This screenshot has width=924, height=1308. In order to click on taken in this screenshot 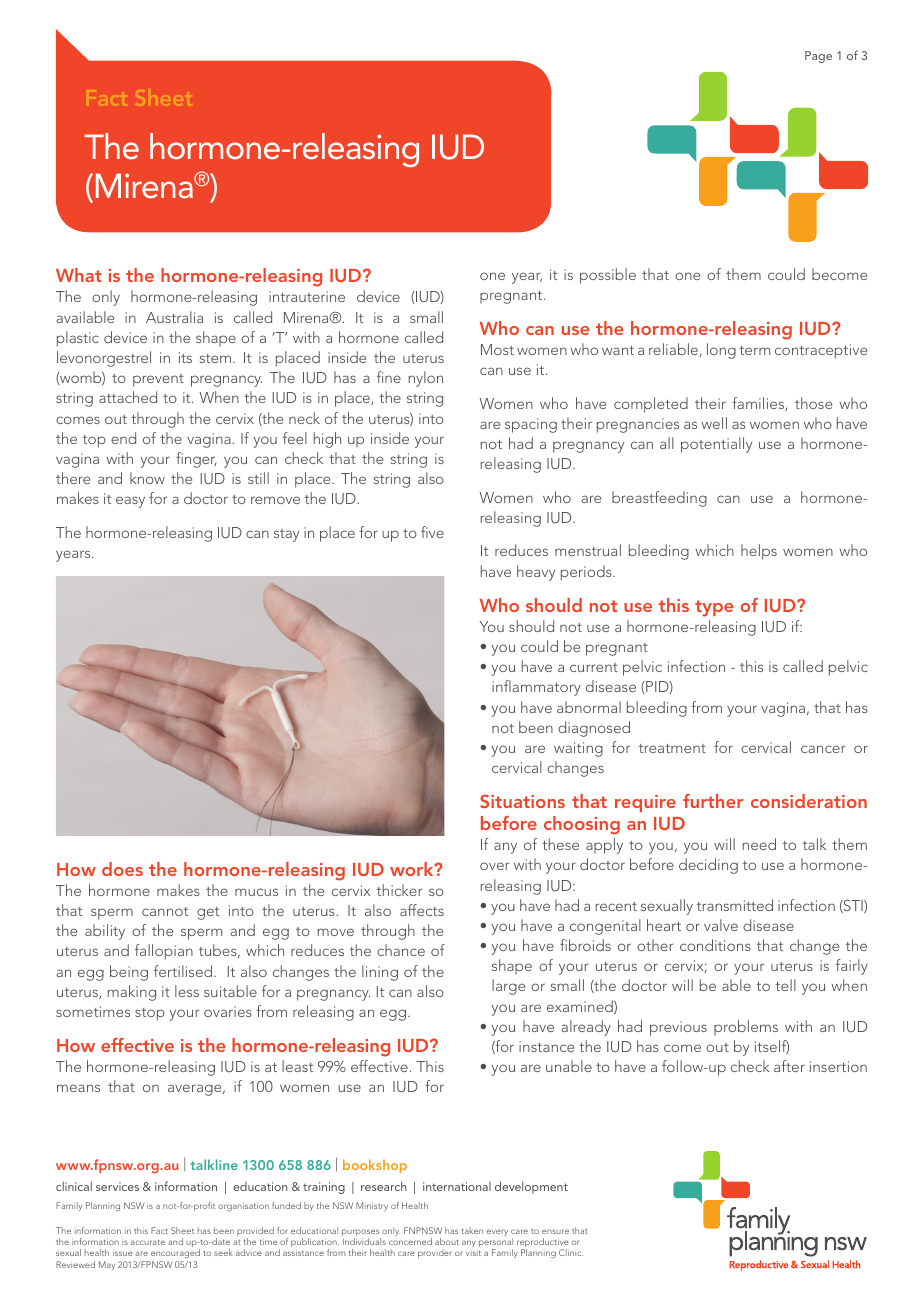, I will do `click(472, 1230)`.
